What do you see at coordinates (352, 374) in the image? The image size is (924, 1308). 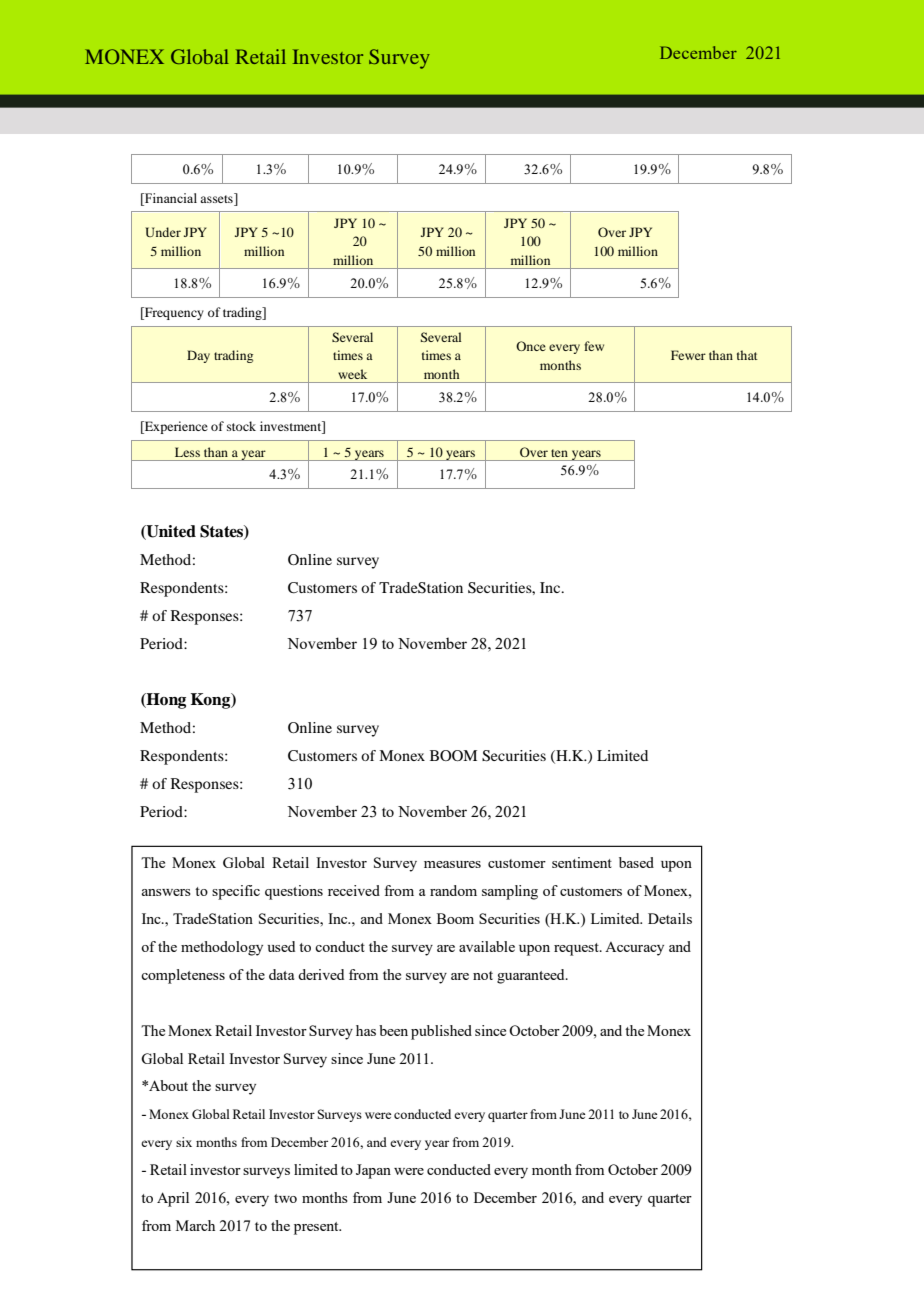 I see `week` at bounding box center [352, 374].
